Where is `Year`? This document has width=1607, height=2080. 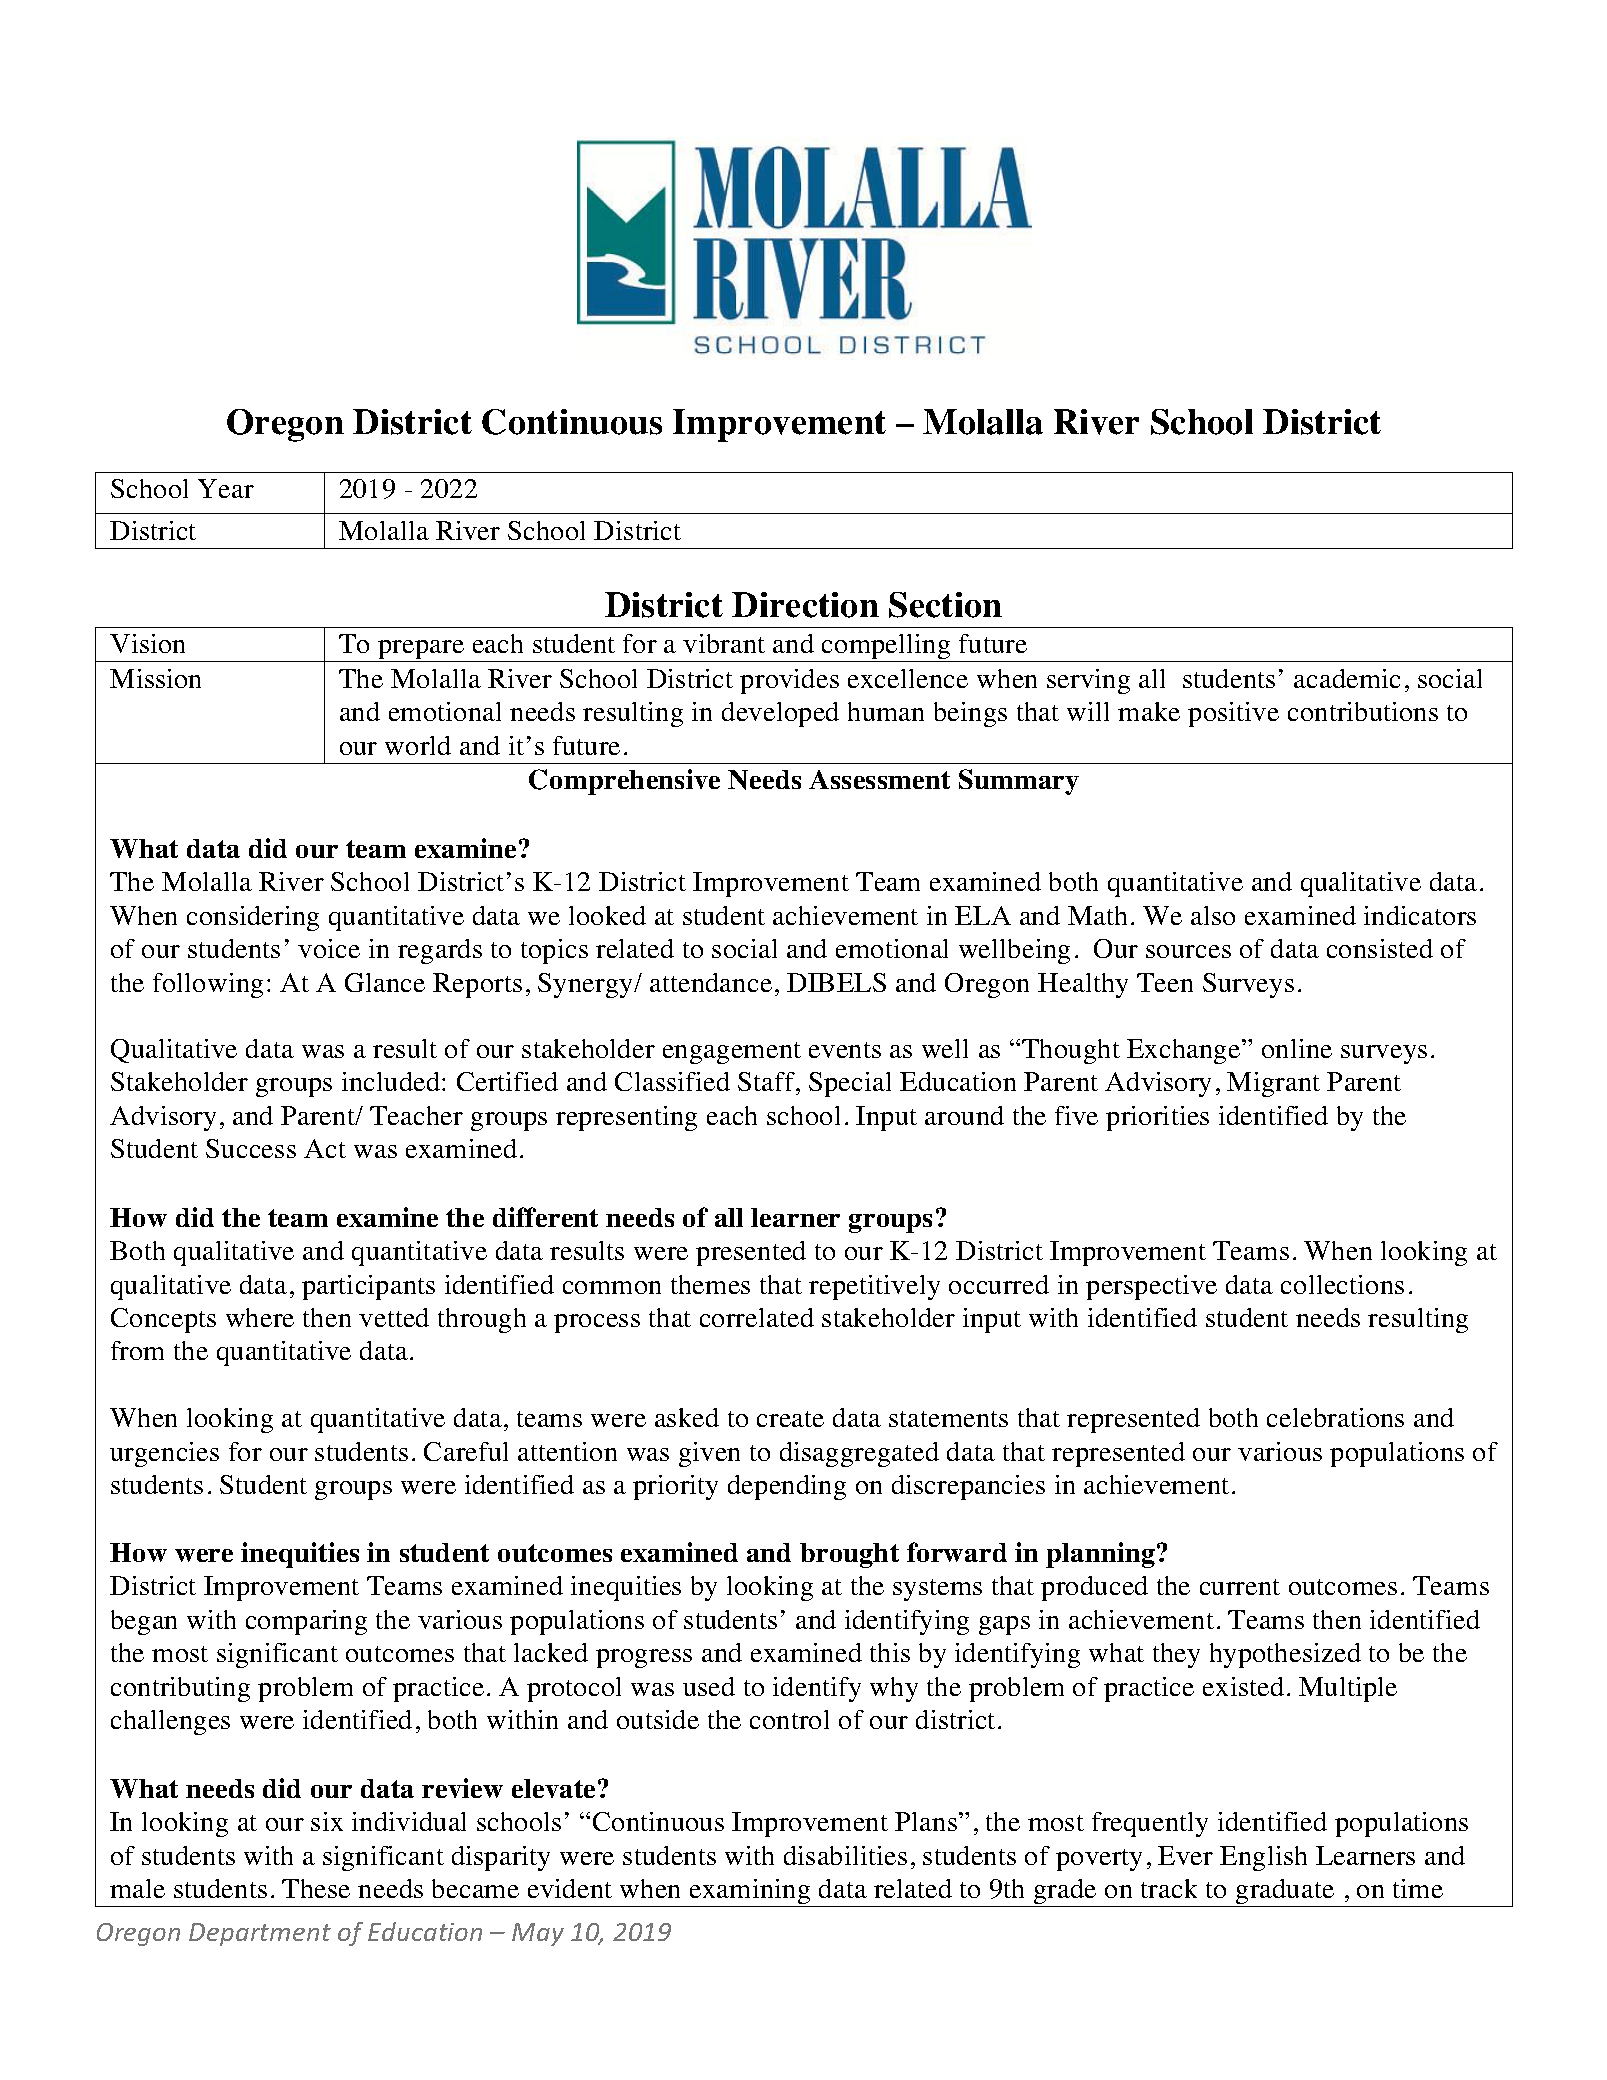 Year is located at coordinates (226, 488).
